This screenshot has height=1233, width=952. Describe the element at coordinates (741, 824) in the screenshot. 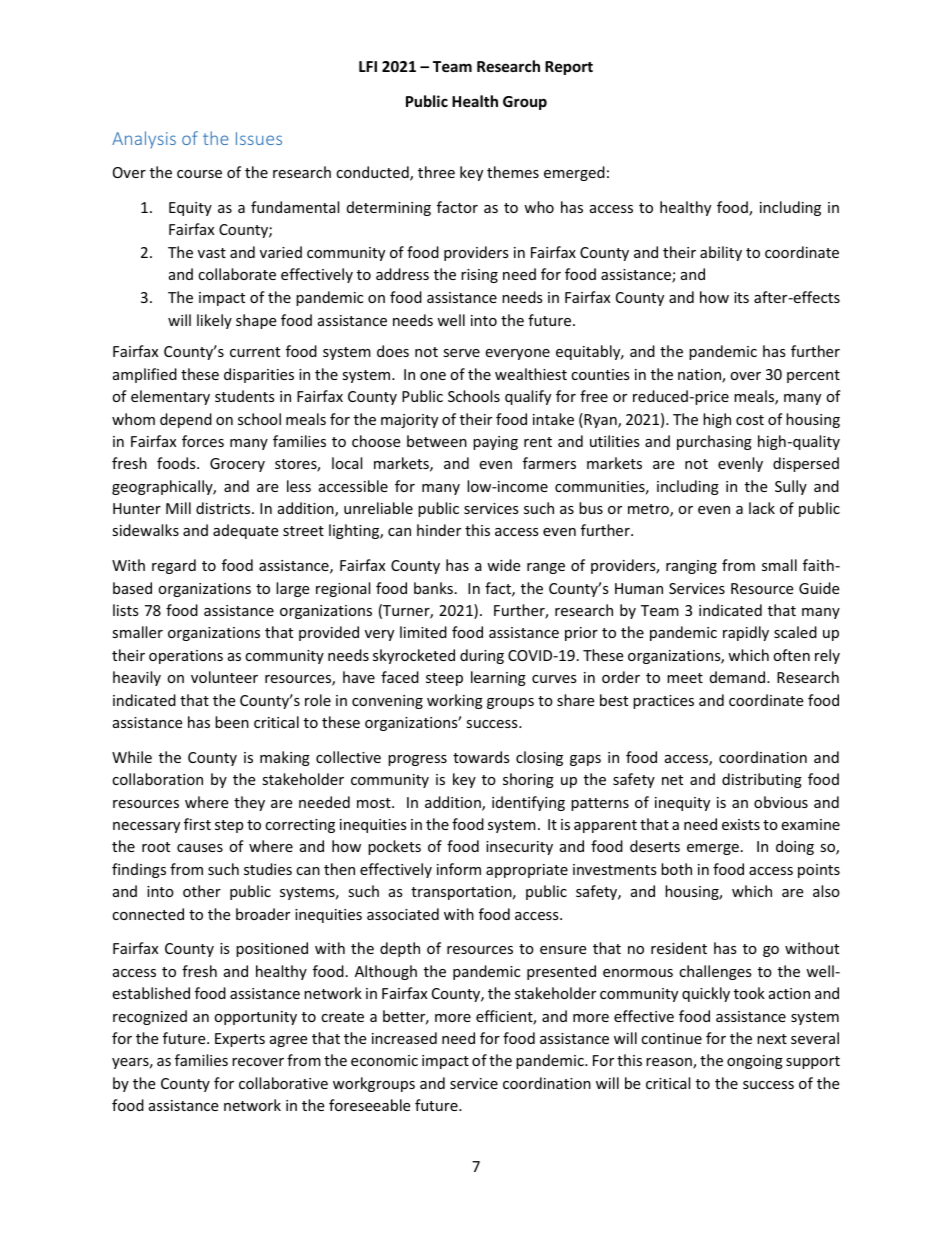

I see `exists` at that location.
